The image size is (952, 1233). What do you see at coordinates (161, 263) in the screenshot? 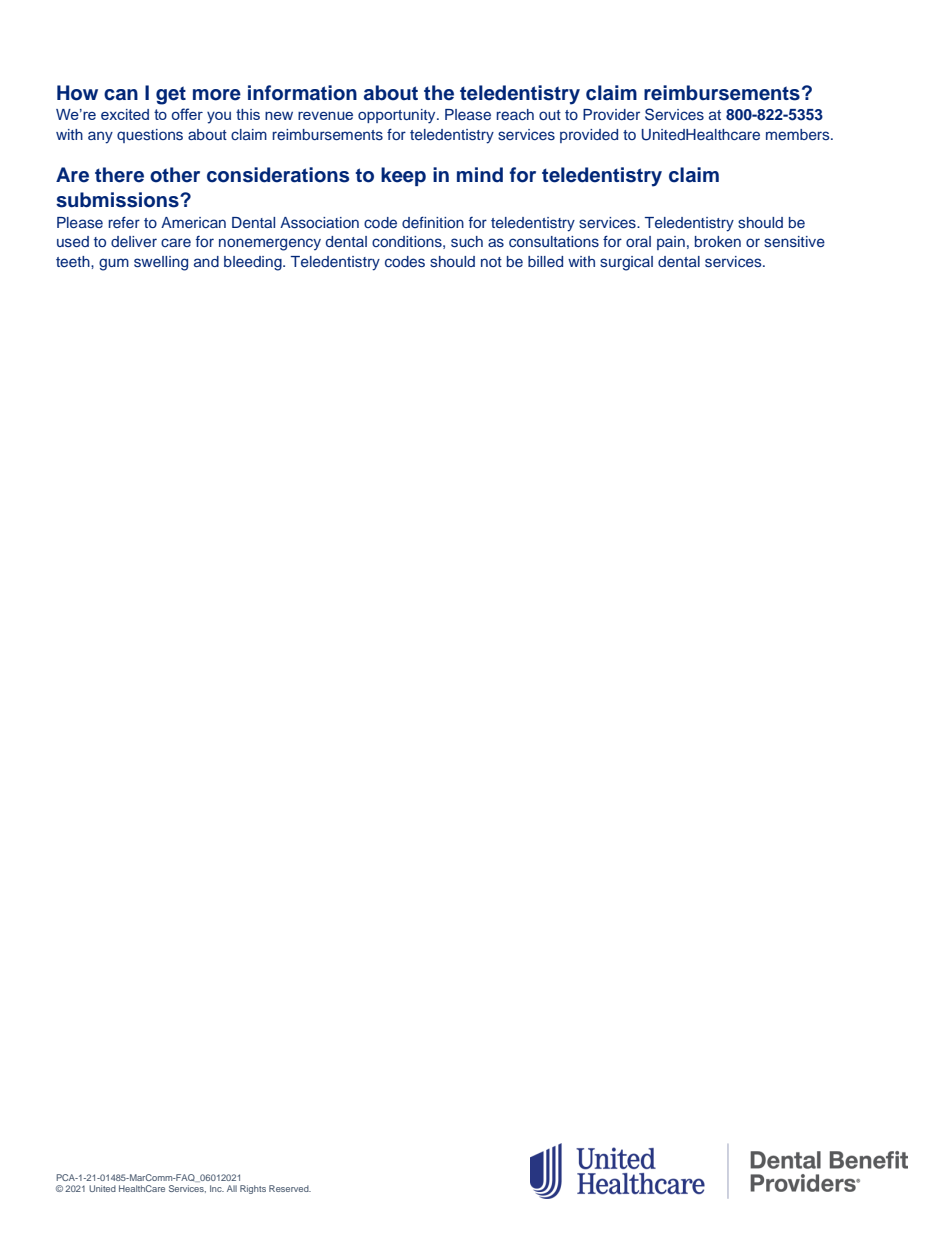
I see `swelling` at bounding box center [161, 263].
